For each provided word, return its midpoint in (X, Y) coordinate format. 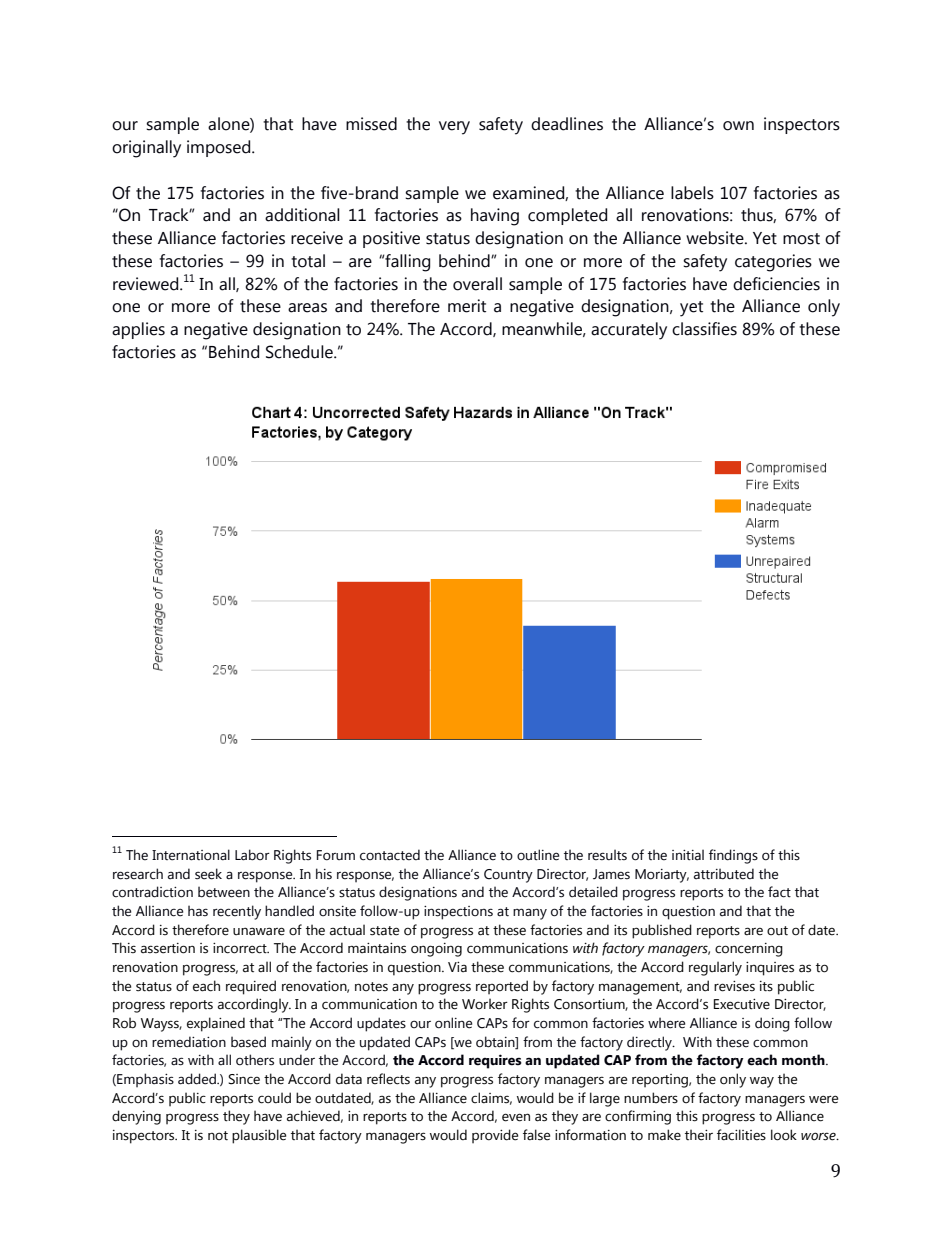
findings (733, 856)
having (495, 217)
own (738, 126)
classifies (704, 329)
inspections (458, 913)
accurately (629, 331)
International (191, 855)
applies (138, 330)
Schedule (300, 352)
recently (237, 912)
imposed (220, 148)
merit (467, 306)
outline (538, 855)
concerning (749, 950)
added (198, 1079)
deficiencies (776, 284)
